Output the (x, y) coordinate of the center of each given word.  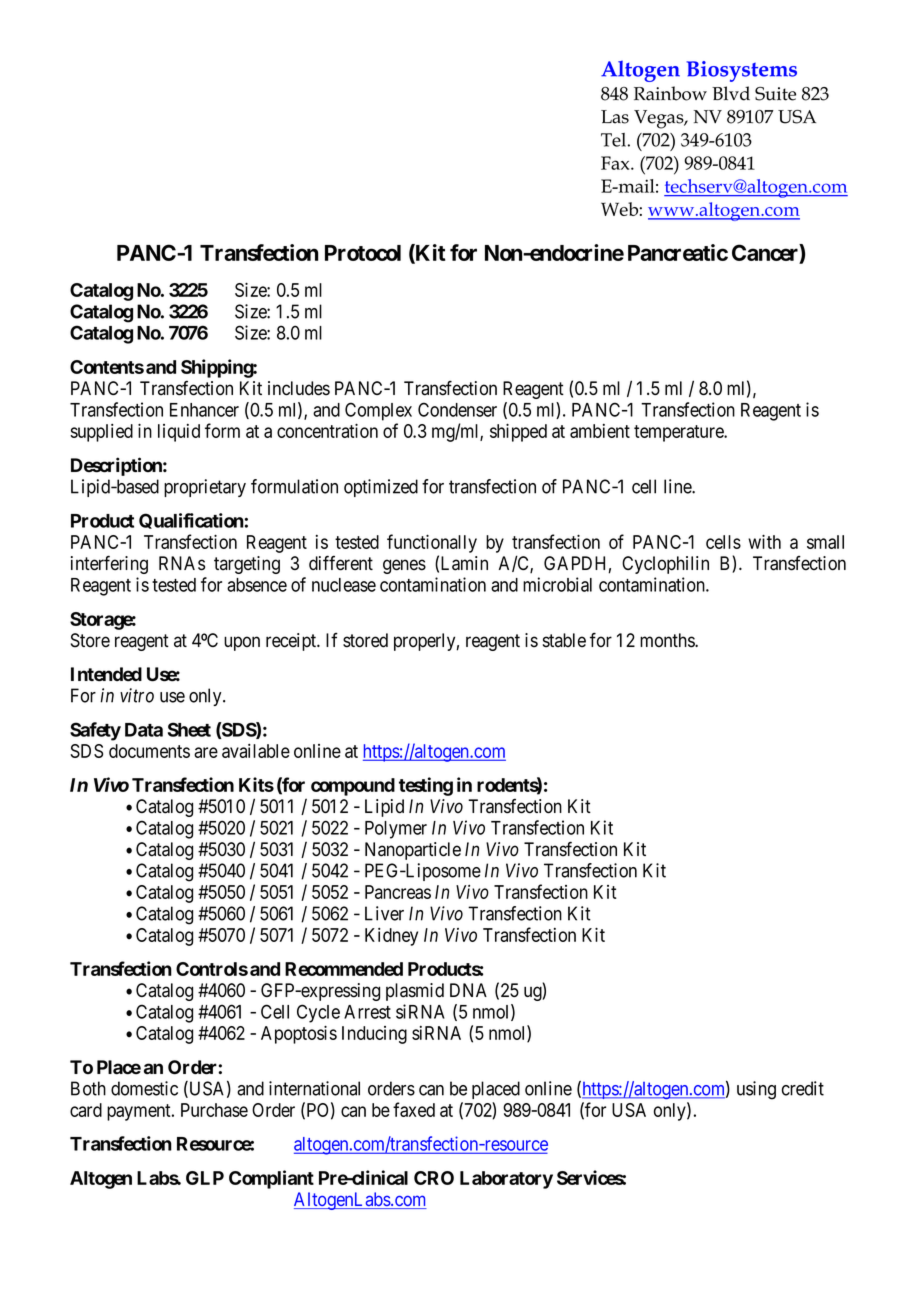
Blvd (731, 93)
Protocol (363, 253)
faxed (414, 1109)
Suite (775, 94)
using (756, 1090)
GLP (205, 1178)
